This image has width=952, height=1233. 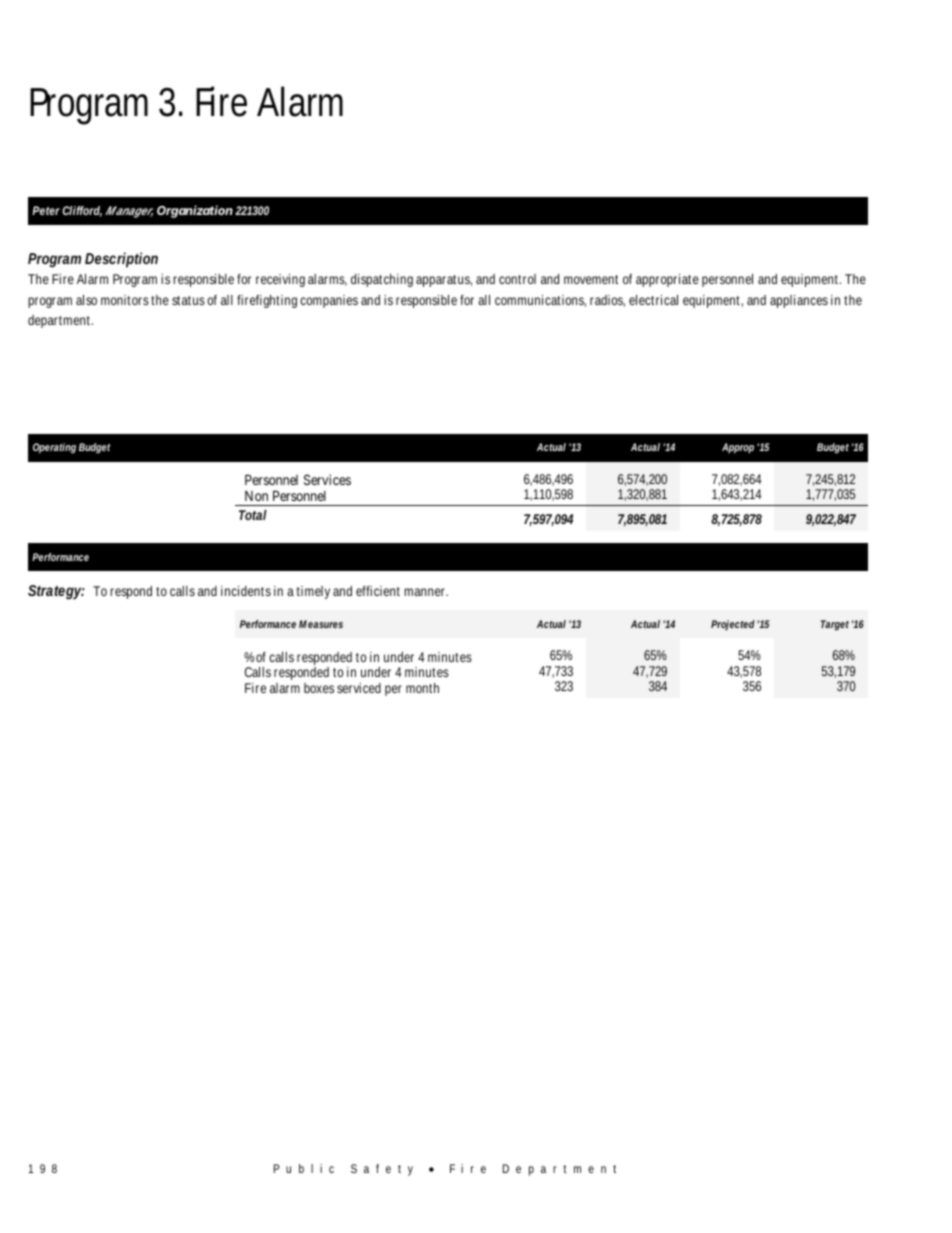 What do you see at coordinates (733, 625) in the image?
I see `Projected` at bounding box center [733, 625].
